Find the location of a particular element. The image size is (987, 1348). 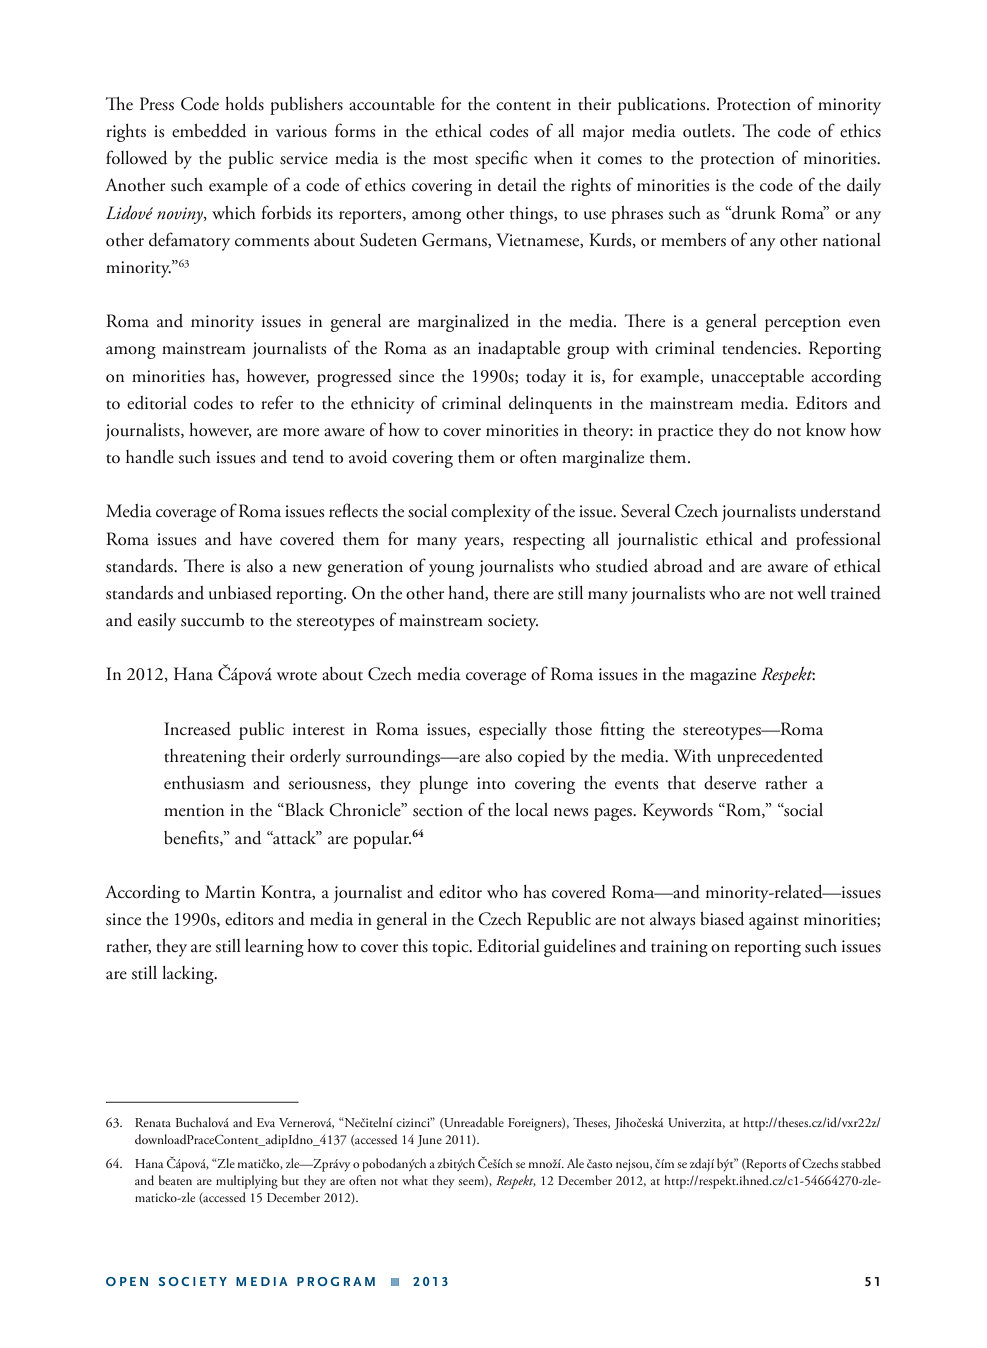

complexity is located at coordinates (491, 513).
